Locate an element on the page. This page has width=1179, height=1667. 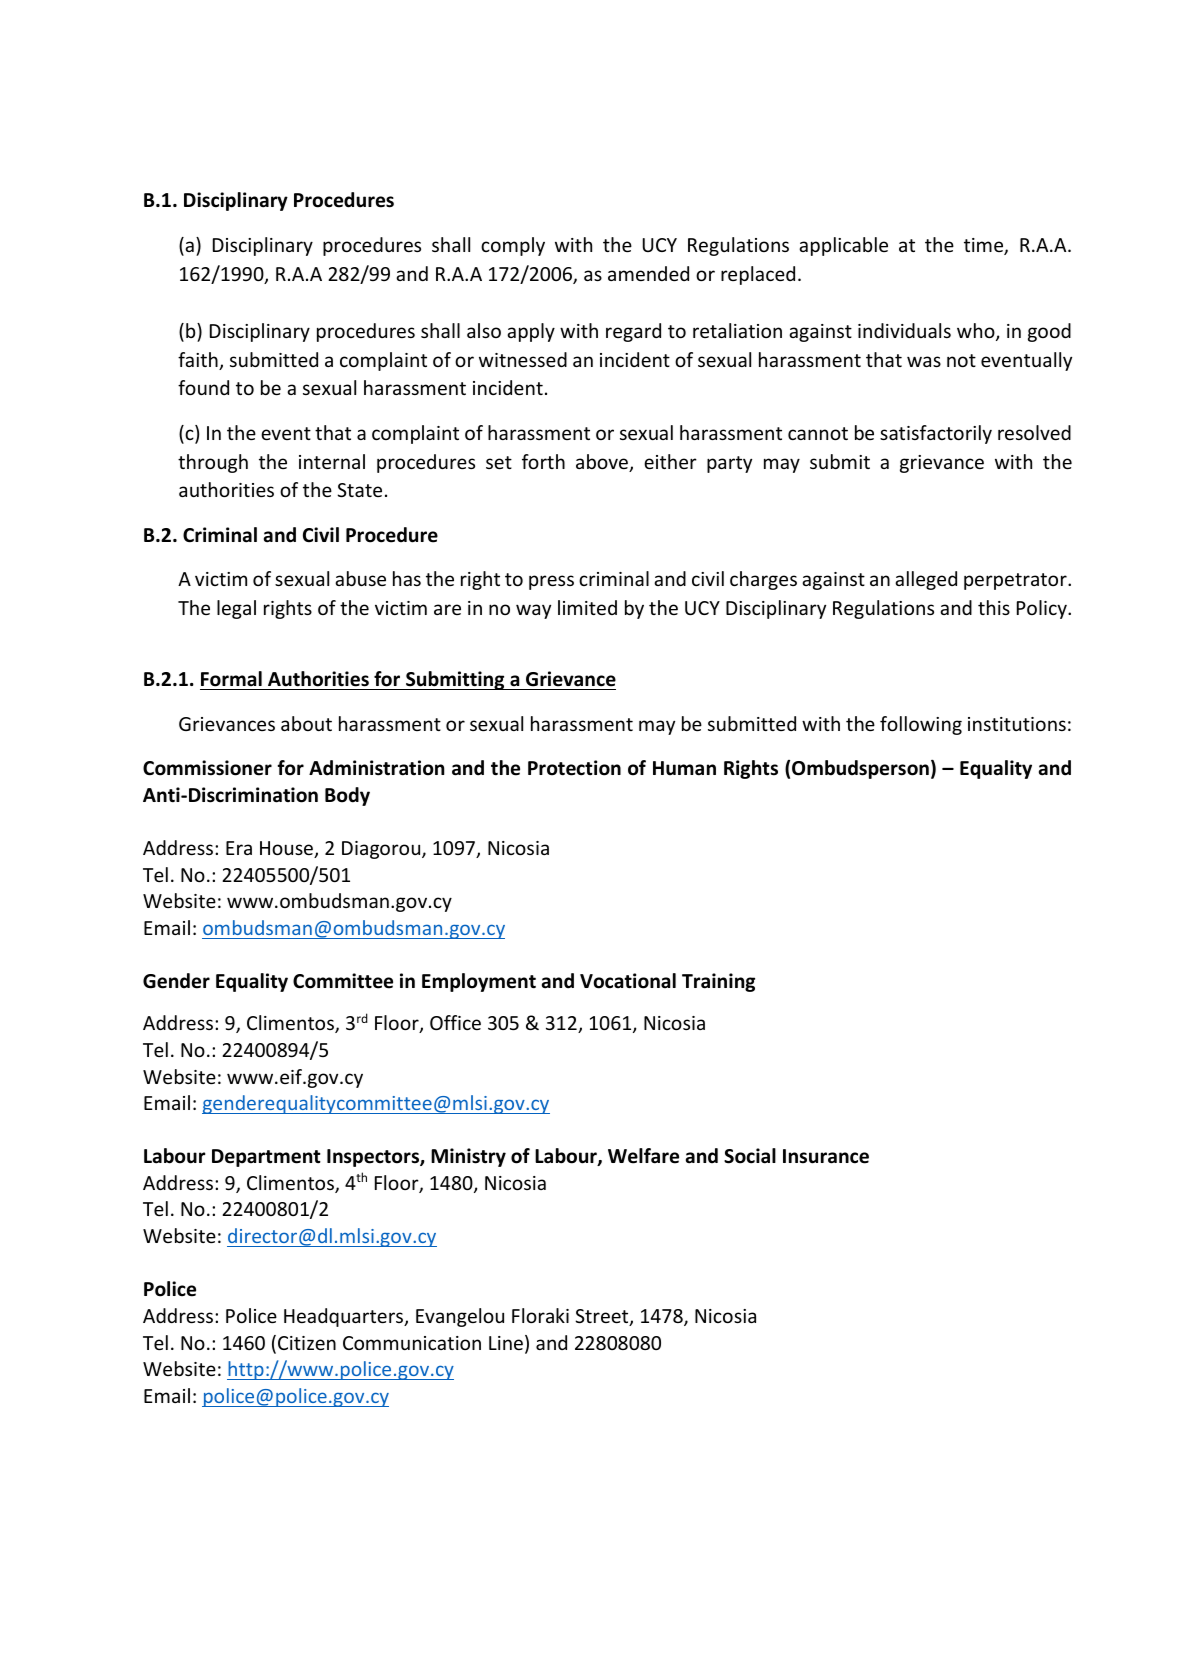
who is located at coordinates (977, 332).
